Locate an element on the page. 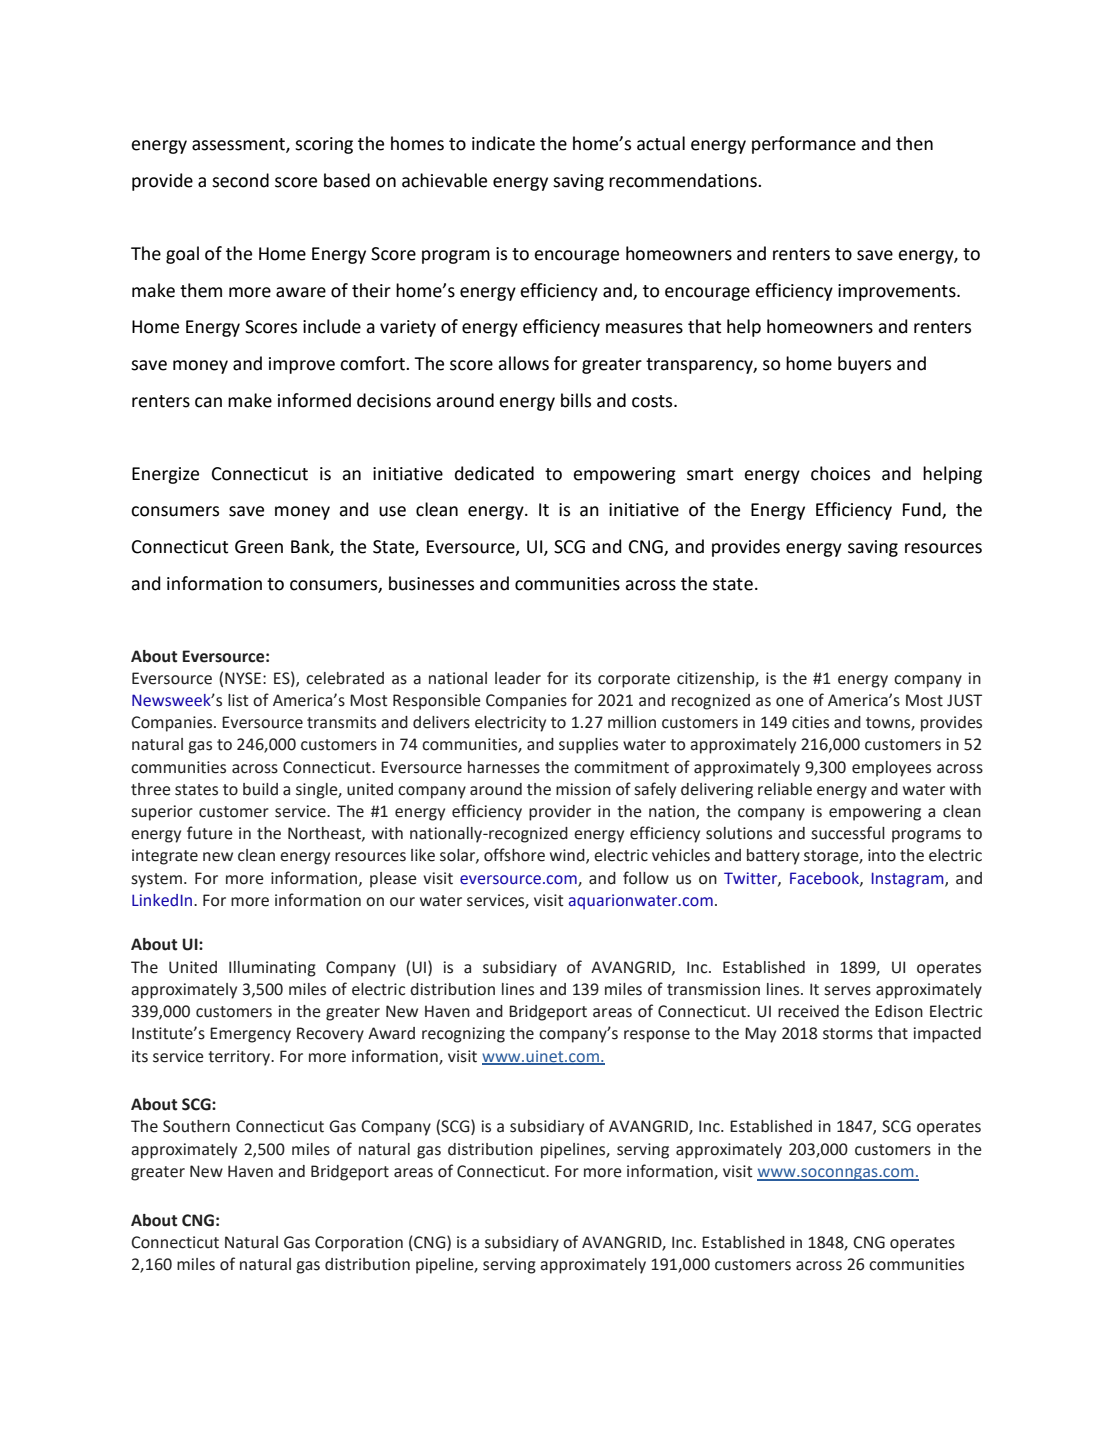 Image resolution: width=1114 pixels, height=1441 pixels. cities is located at coordinates (810, 722).
